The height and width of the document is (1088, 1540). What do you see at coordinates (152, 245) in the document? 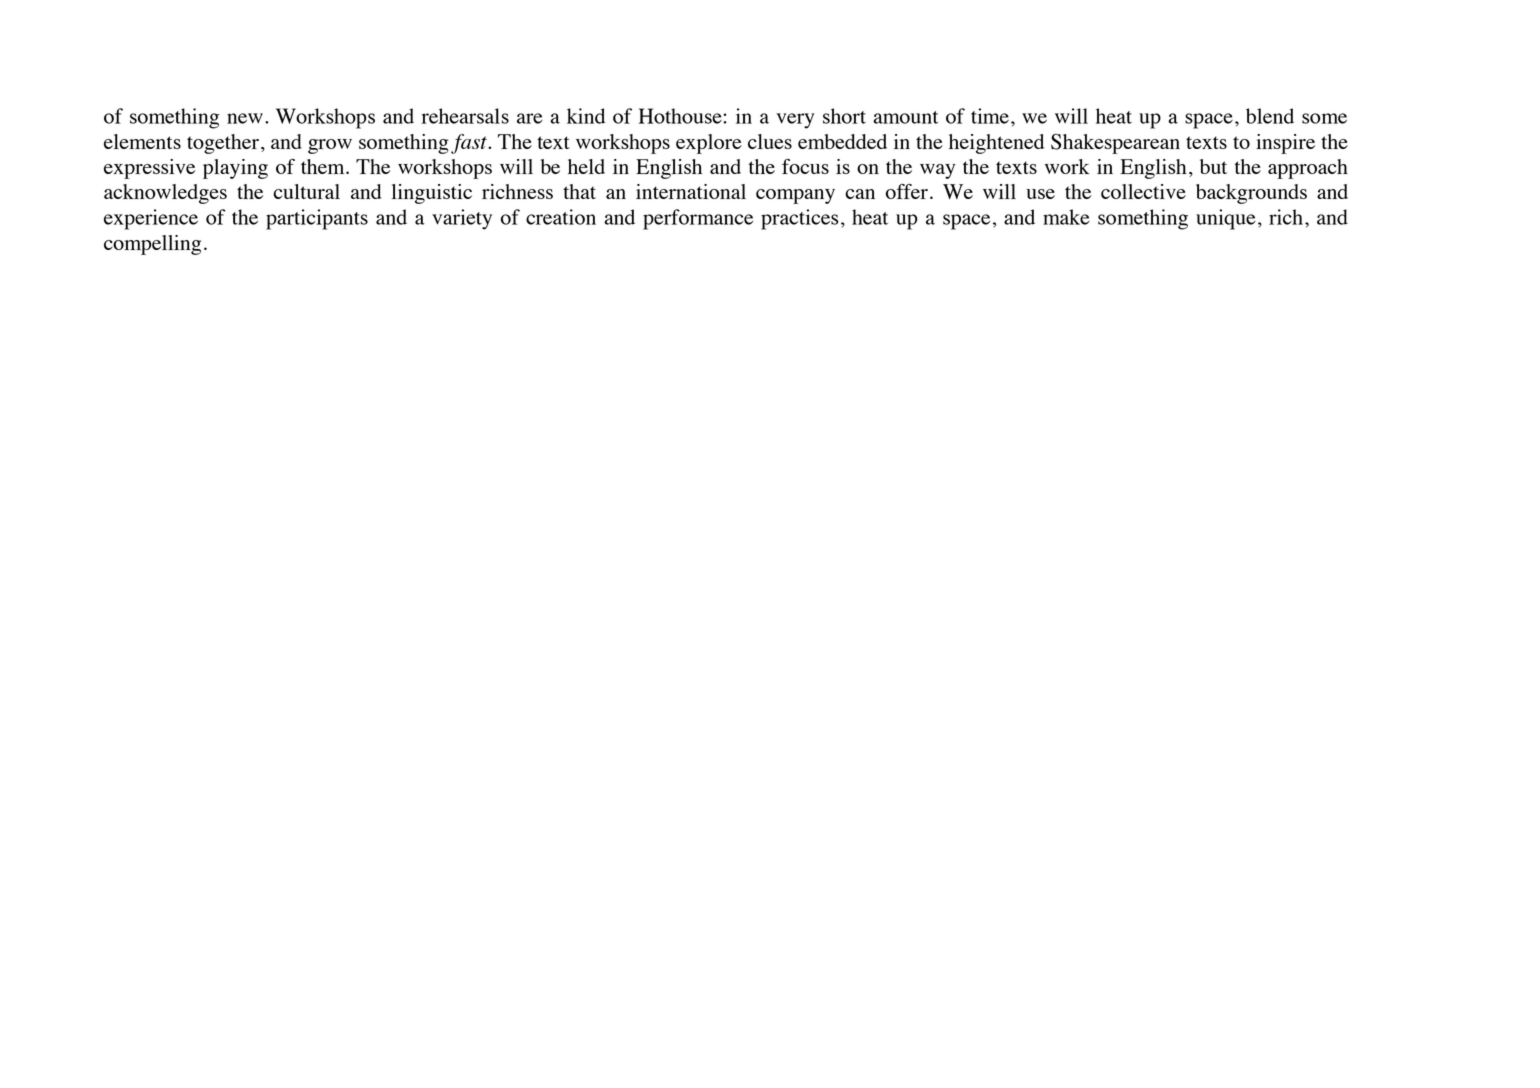
I see `compelling` at bounding box center [152, 245].
